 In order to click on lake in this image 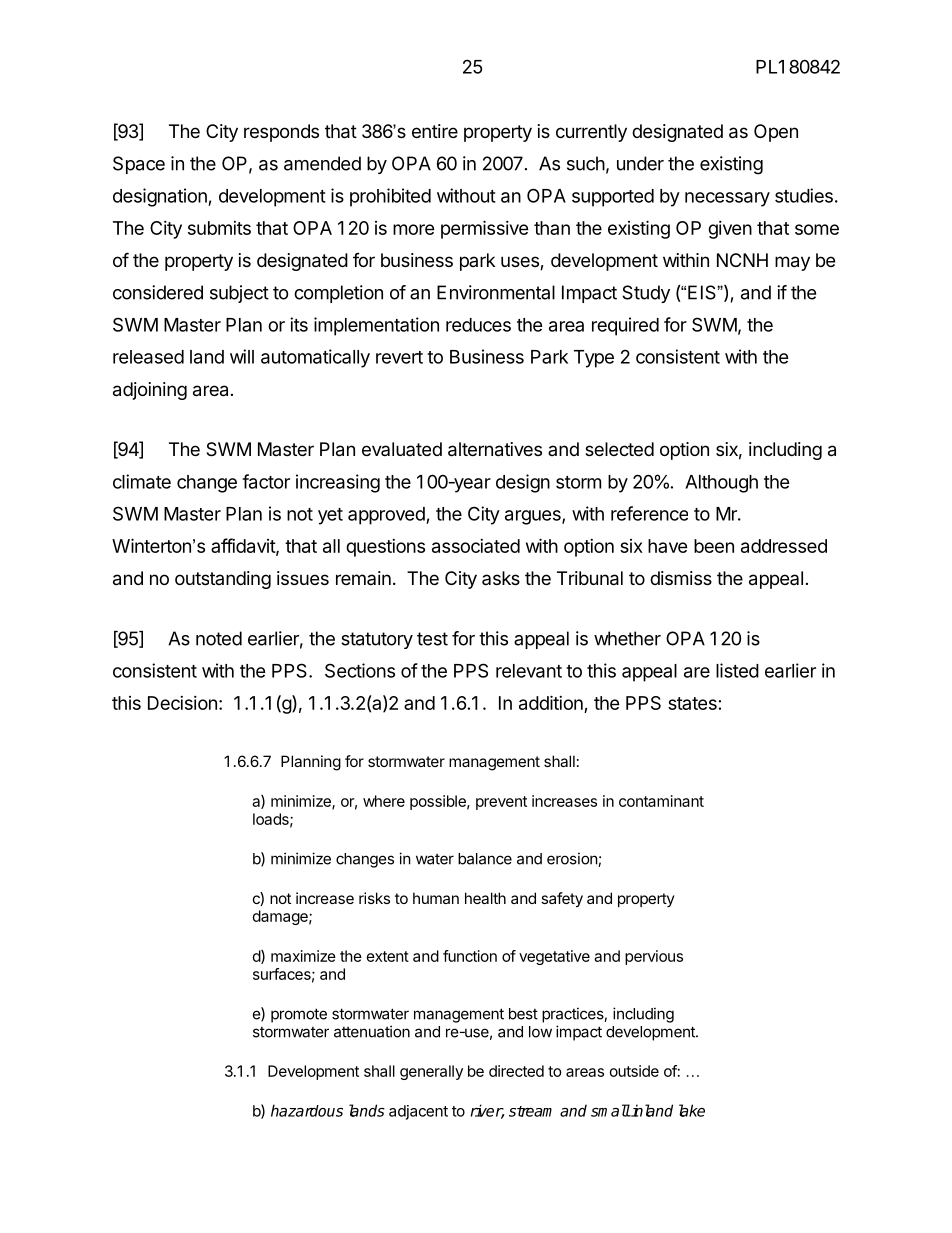, I will do `click(692, 1110)`.
